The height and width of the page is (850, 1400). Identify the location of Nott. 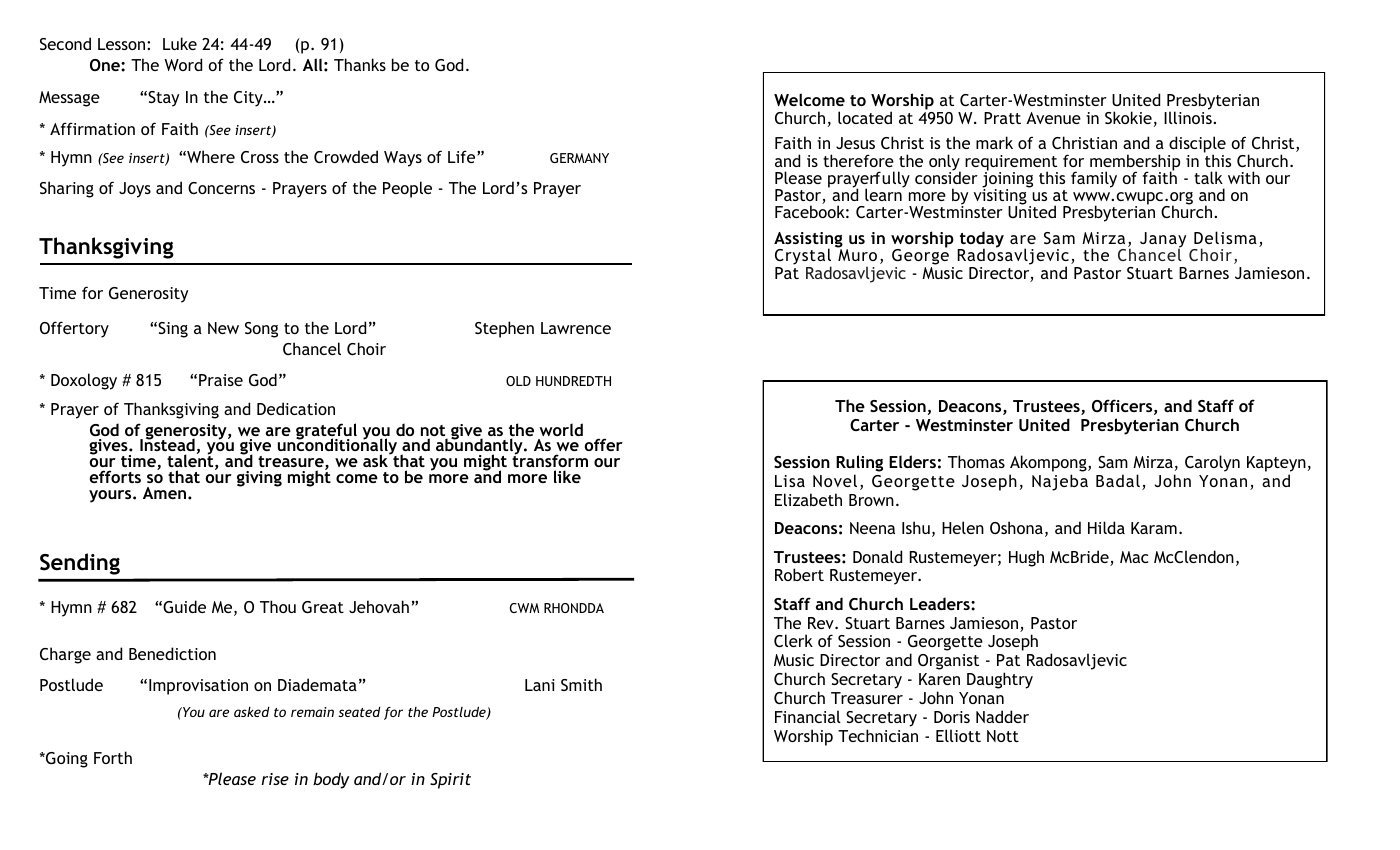
(1003, 736).
